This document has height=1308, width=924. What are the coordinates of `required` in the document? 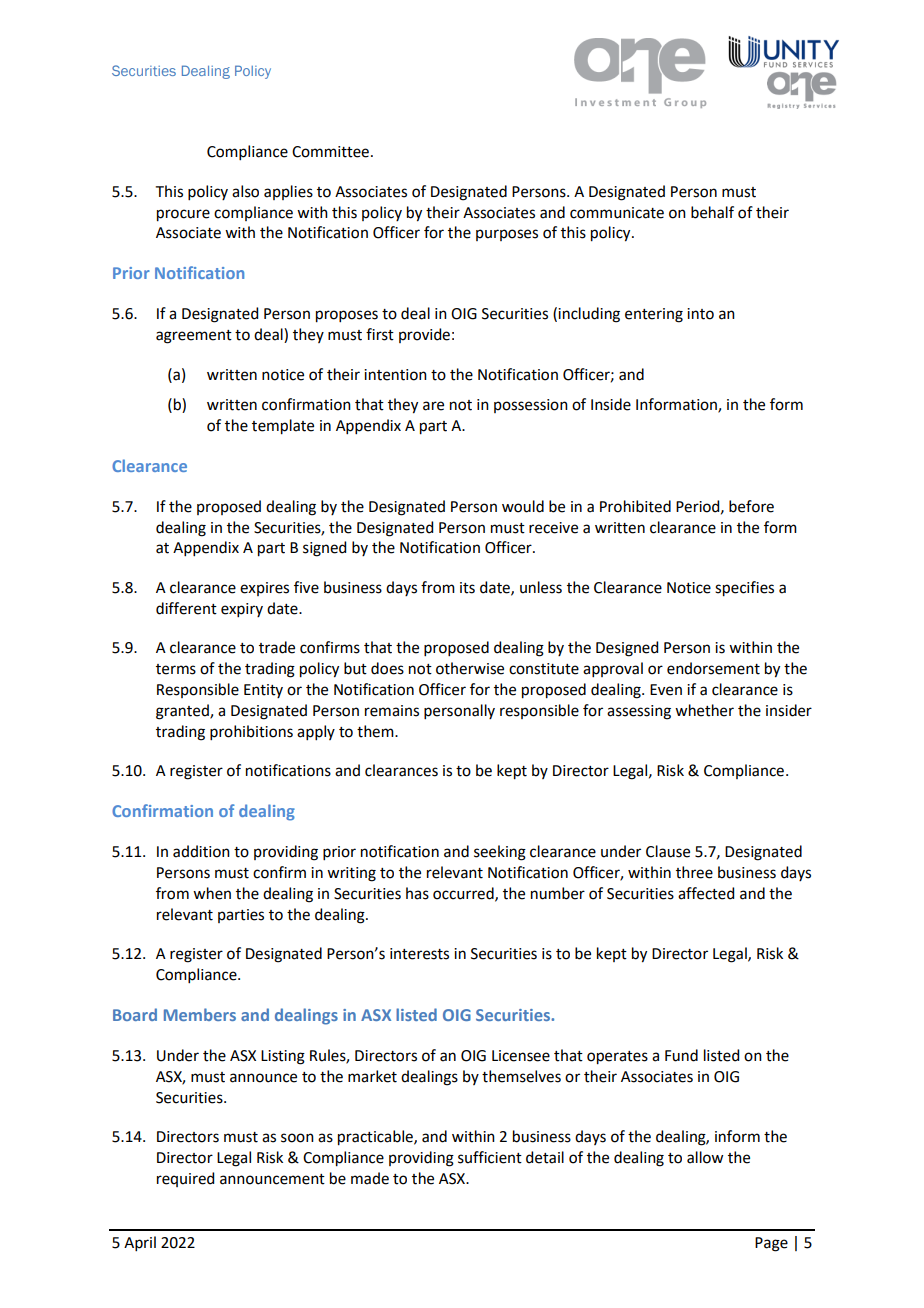 It's located at (185, 1179).
